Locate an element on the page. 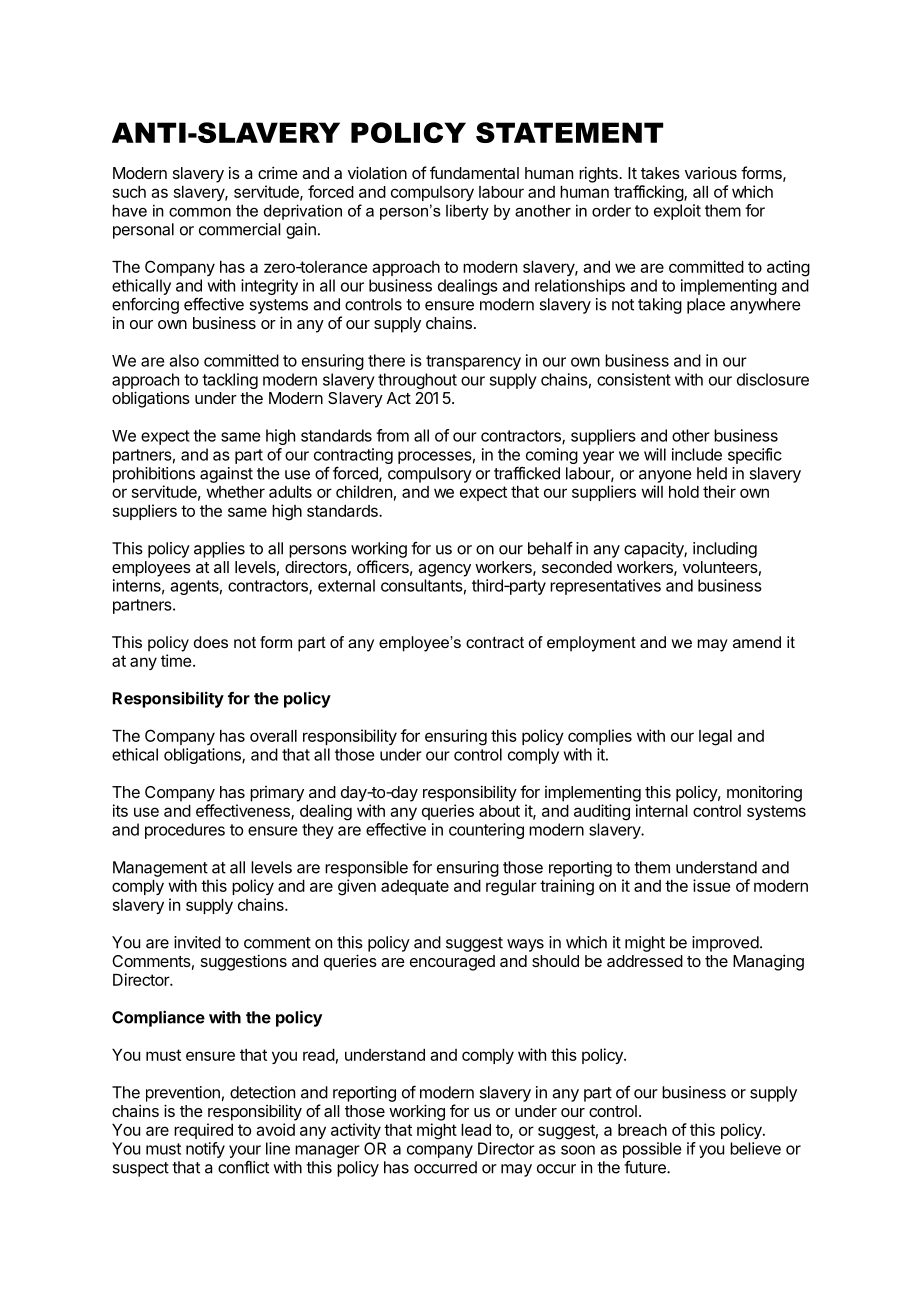 The width and height of the image is (924, 1308). issue is located at coordinates (711, 885).
